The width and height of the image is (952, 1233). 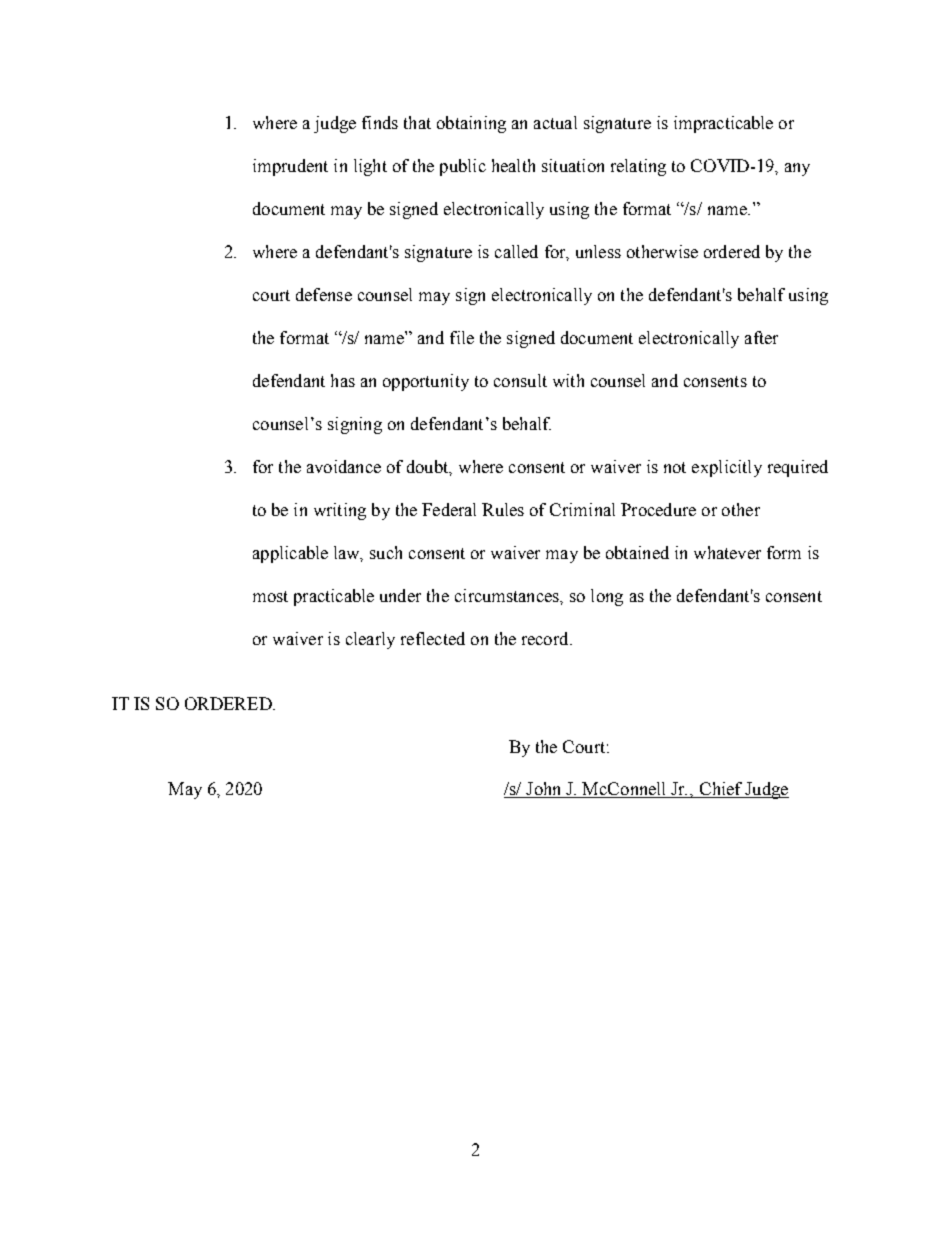 I want to click on Chief, so click(x=720, y=790).
